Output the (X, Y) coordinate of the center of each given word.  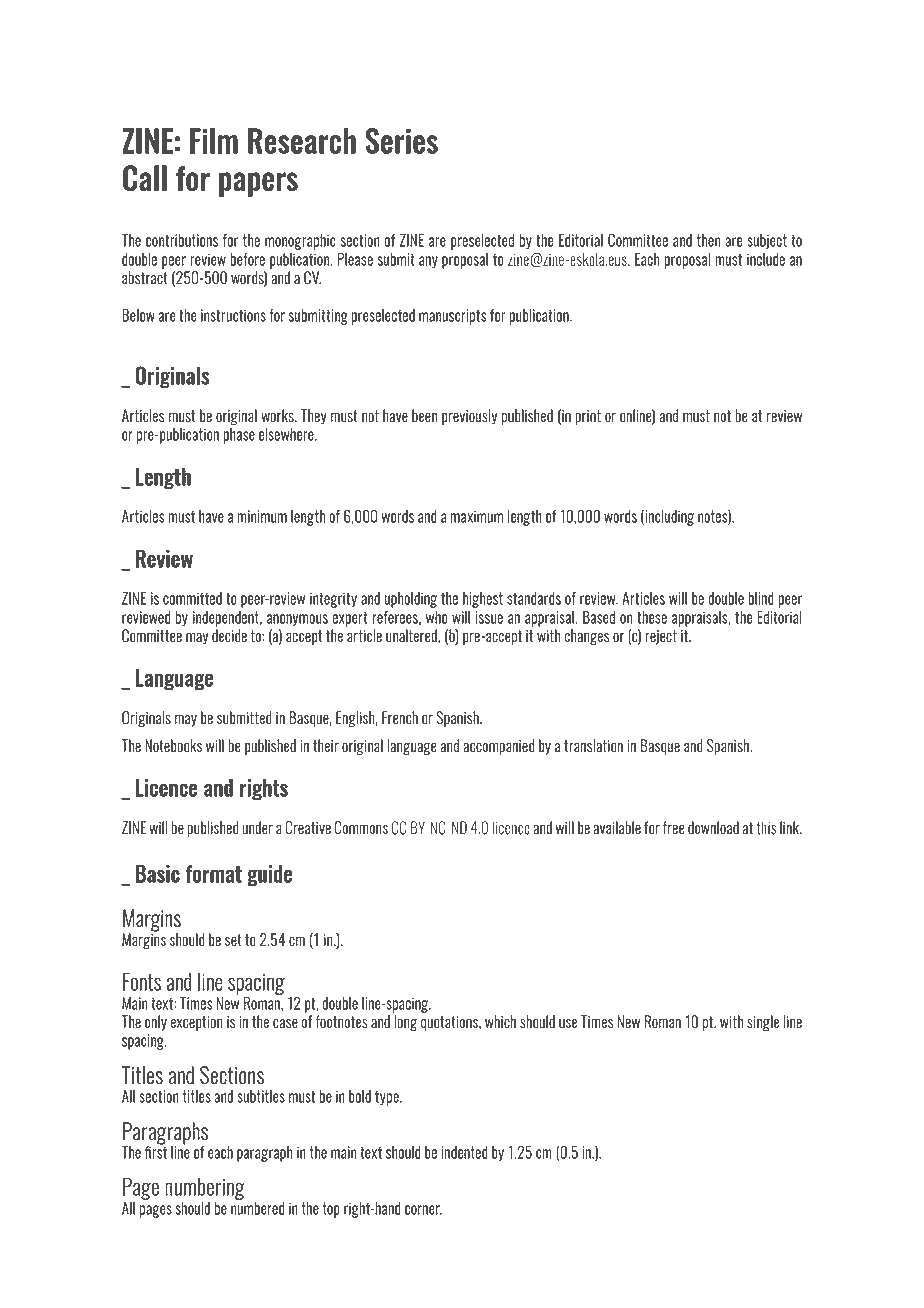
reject (661, 637)
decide (229, 636)
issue (489, 617)
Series (401, 141)
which (500, 1021)
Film (214, 141)
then (708, 240)
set (233, 940)
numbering (205, 1188)
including (669, 518)
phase (239, 436)
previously (469, 417)
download (713, 828)
